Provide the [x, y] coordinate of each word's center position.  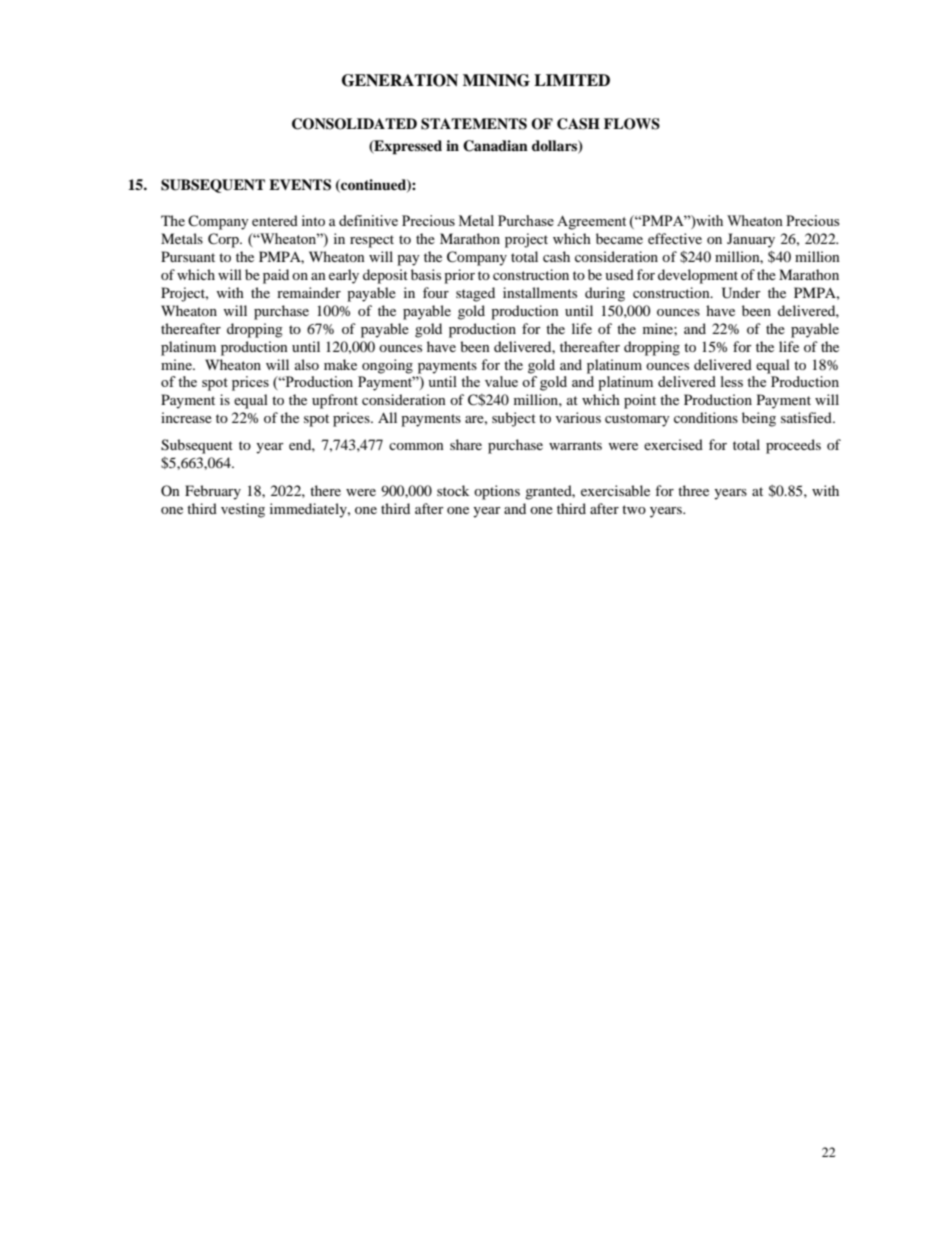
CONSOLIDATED [354, 124]
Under [741, 293]
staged [475, 294]
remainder [309, 292]
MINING [496, 80]
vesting [243, 510]
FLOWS [632, 124]
